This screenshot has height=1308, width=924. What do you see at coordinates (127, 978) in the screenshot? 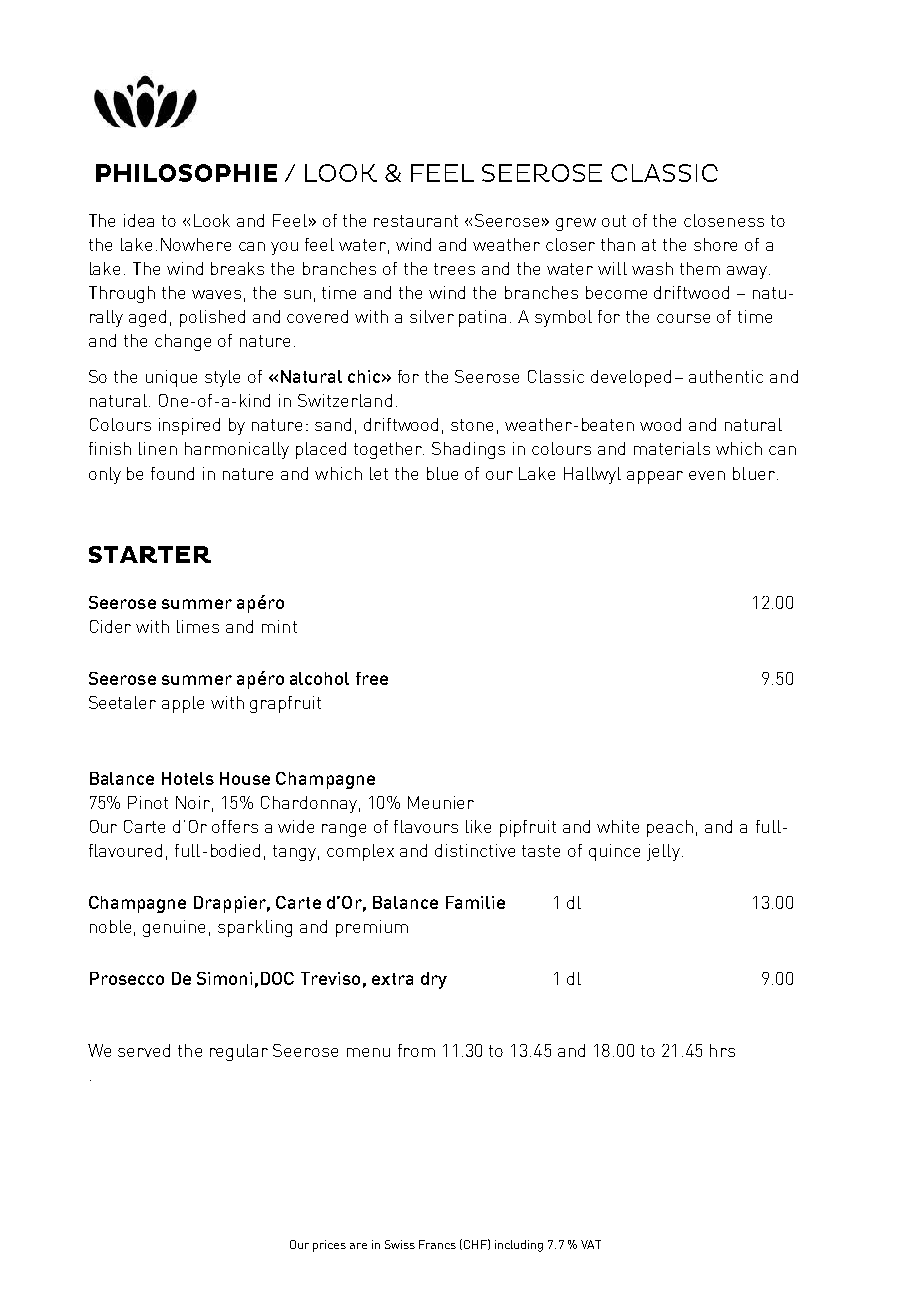
I see `Prosecco` at bounding box center [127, 978].
